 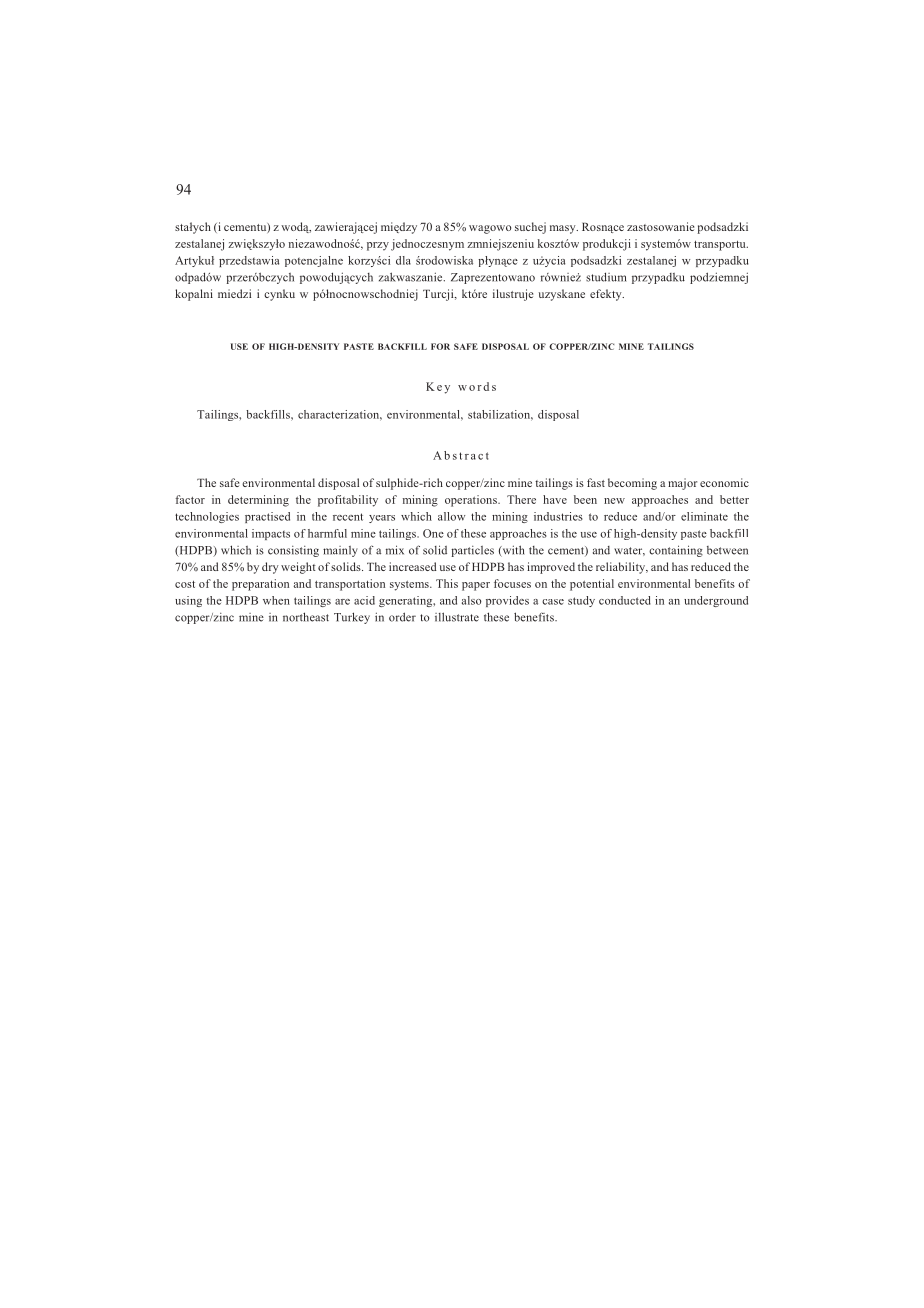 What do you see at coordinates (682, 484) in the image?
I see `major` at bounding box center [682, 484].
